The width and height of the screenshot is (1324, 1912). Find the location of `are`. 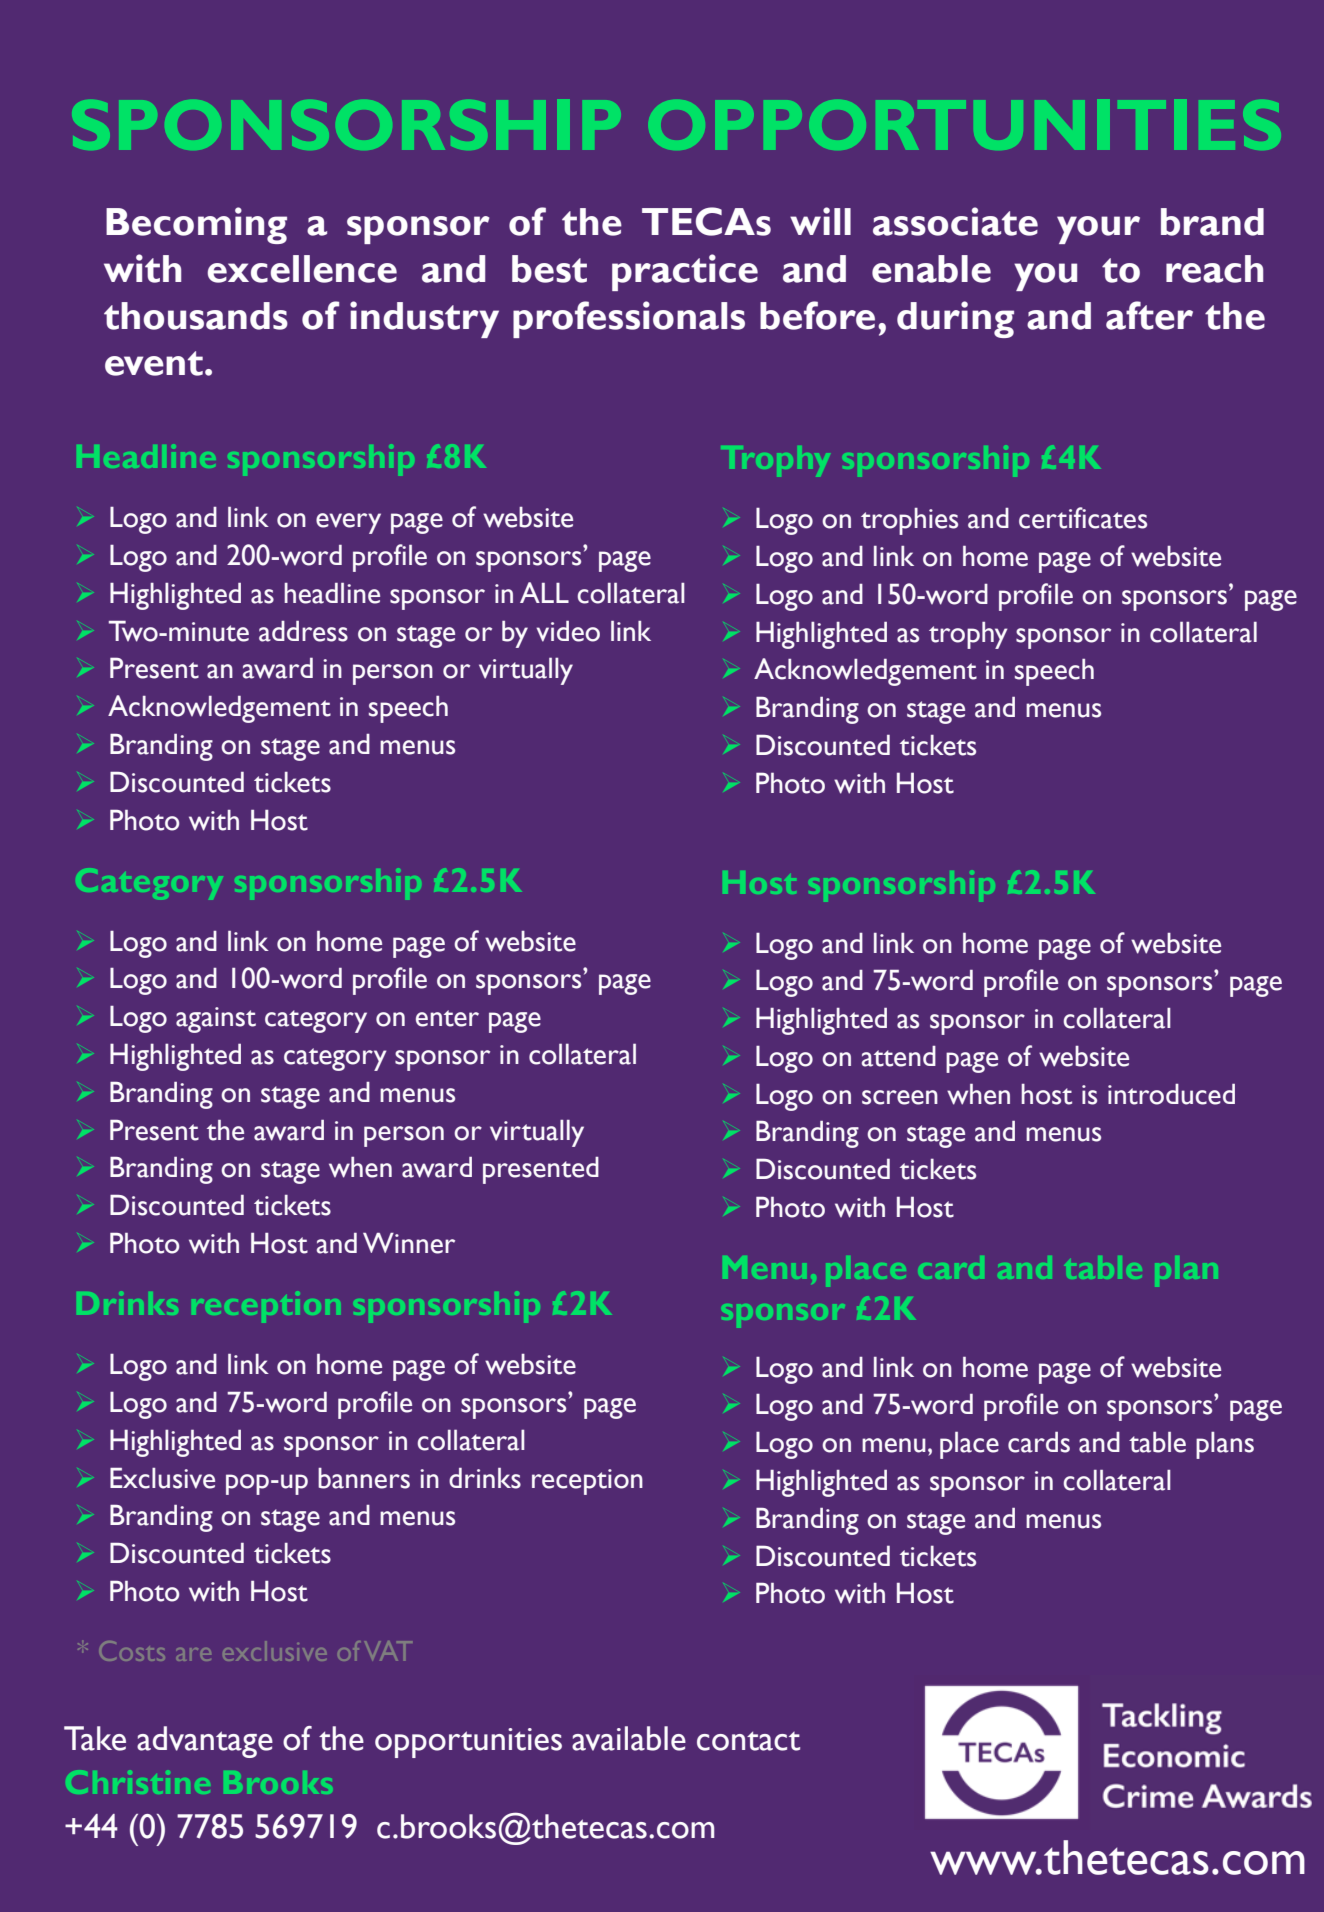

are is located at coordinates (194, 1654).
